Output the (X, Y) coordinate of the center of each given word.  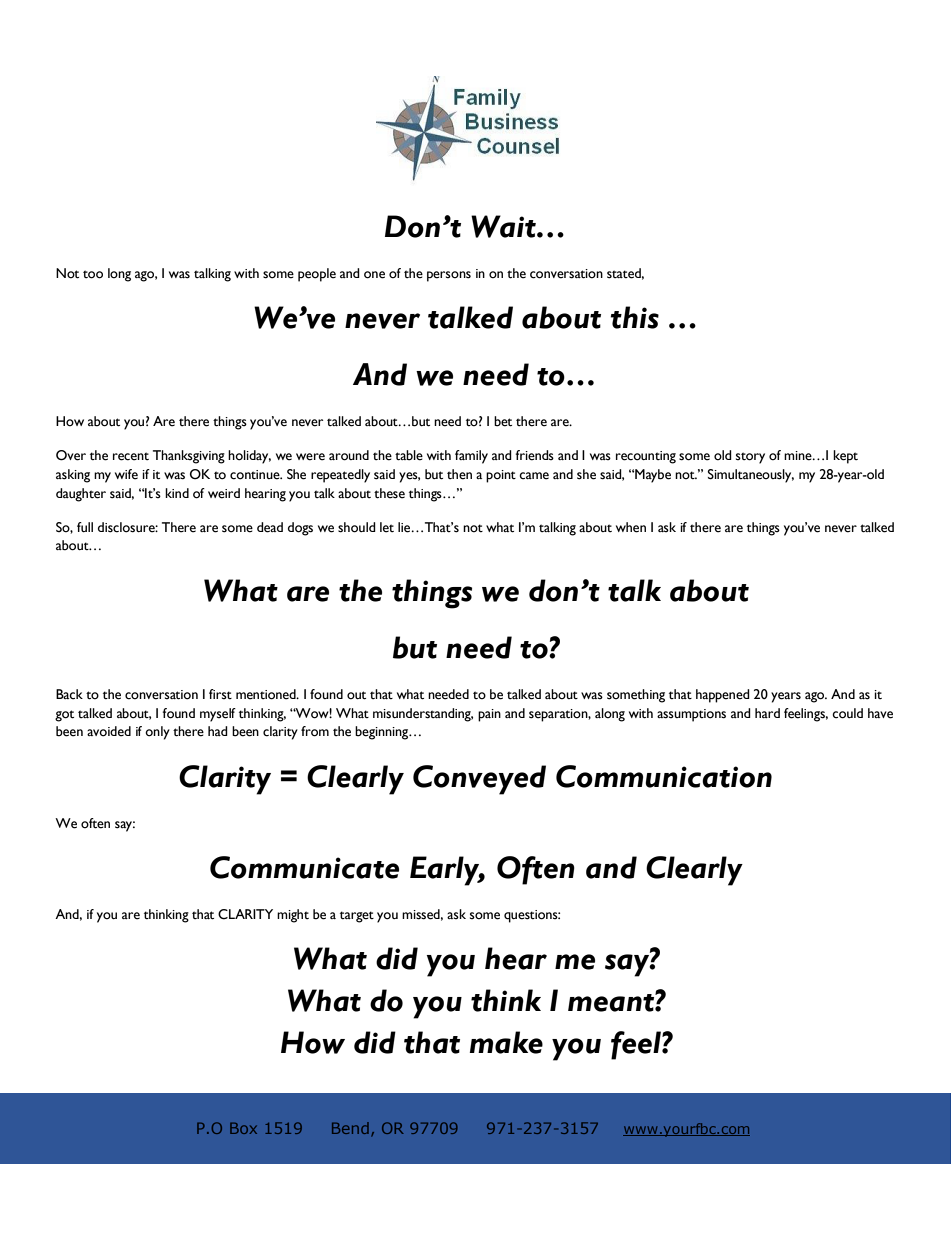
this (635, 317)
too (93, 274)
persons (449, 276)
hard (767, 713)
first (220, 694)
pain (489, 715)
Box (243, 1128)
